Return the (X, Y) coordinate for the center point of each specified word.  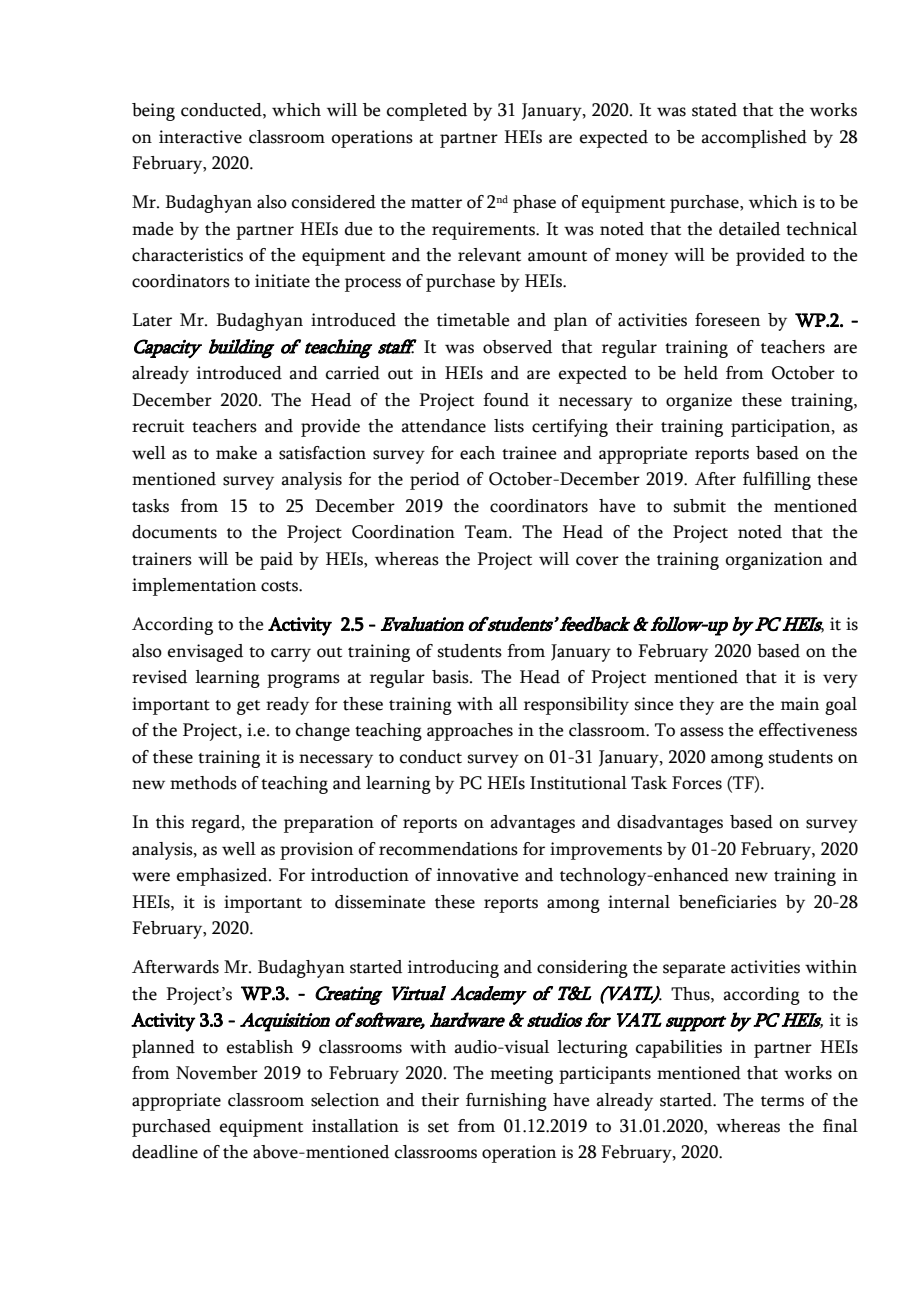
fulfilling (777, 481)
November (217, 1073)
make (236, 453)
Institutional (578, 783)
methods (203, 783)
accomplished (754, 139)
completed (427, 112)
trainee (529, 453)
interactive (200, 137)
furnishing (506, 1102)
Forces (697, 783)
